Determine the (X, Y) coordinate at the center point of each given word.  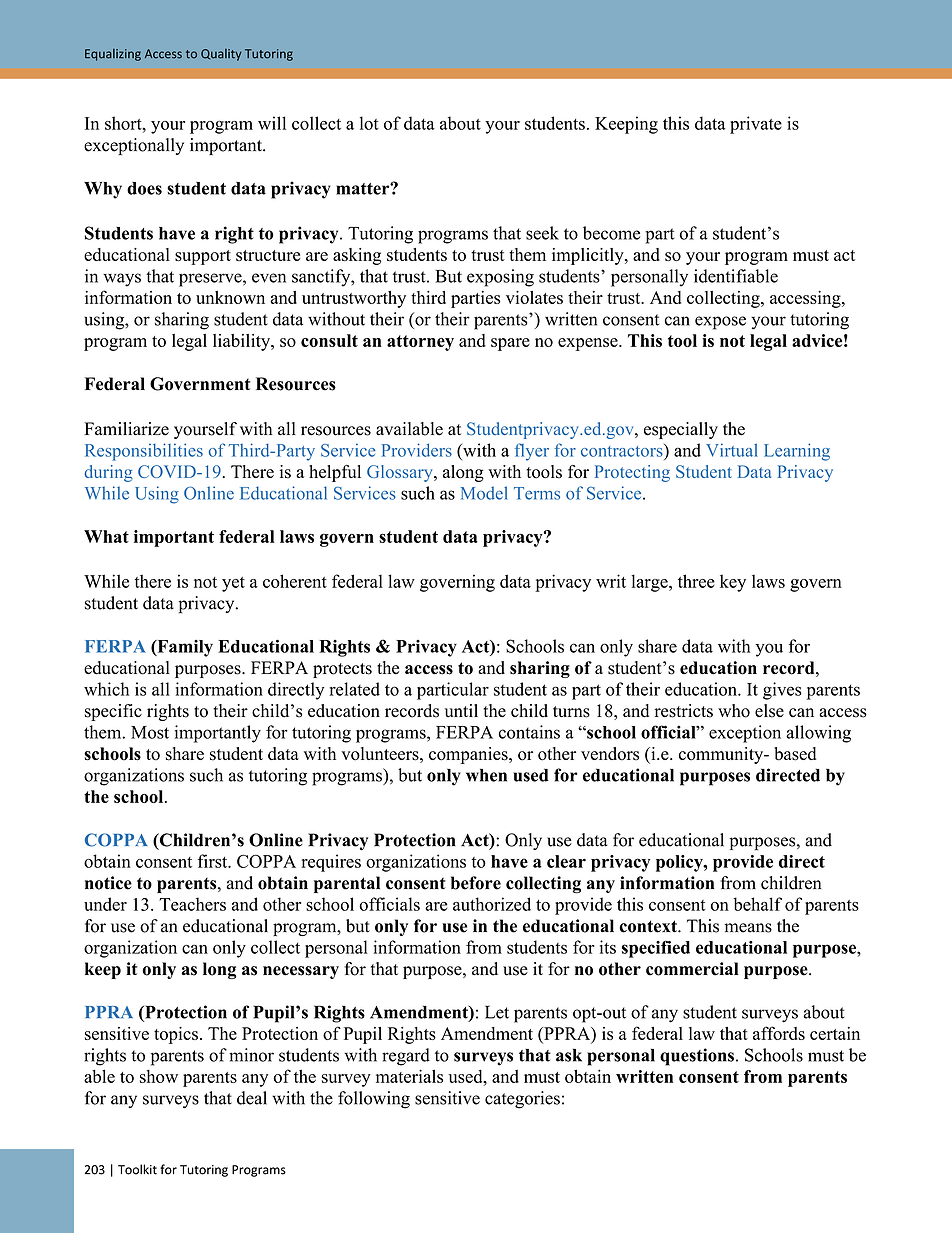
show (159, 1076)
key (733, 583)
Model (484, 493)
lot (369, 123)
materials (409, 1076)
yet (233, 584)
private (756, 125)
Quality (221, 55)
